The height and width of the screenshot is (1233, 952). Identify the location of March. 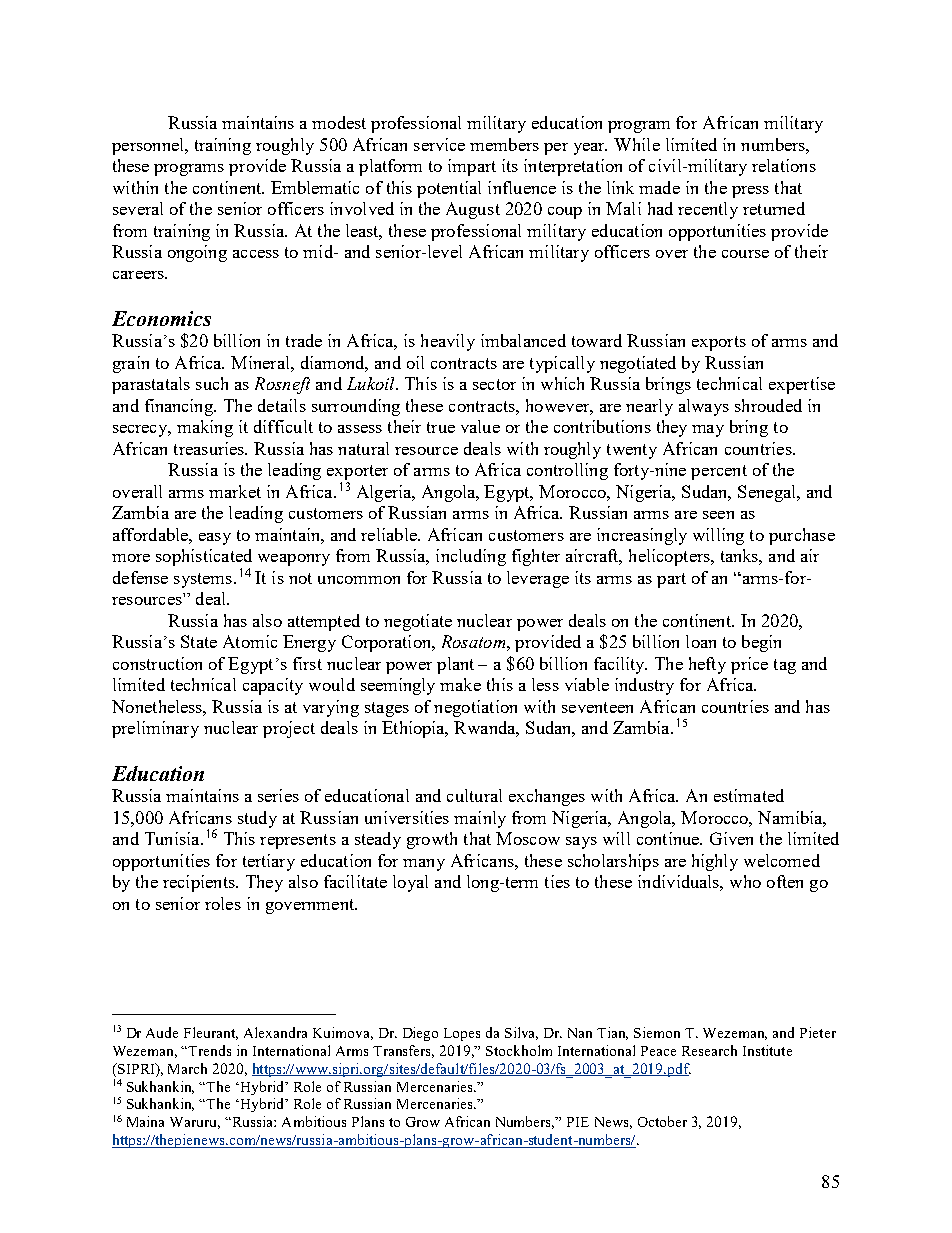
(187, 1068).
